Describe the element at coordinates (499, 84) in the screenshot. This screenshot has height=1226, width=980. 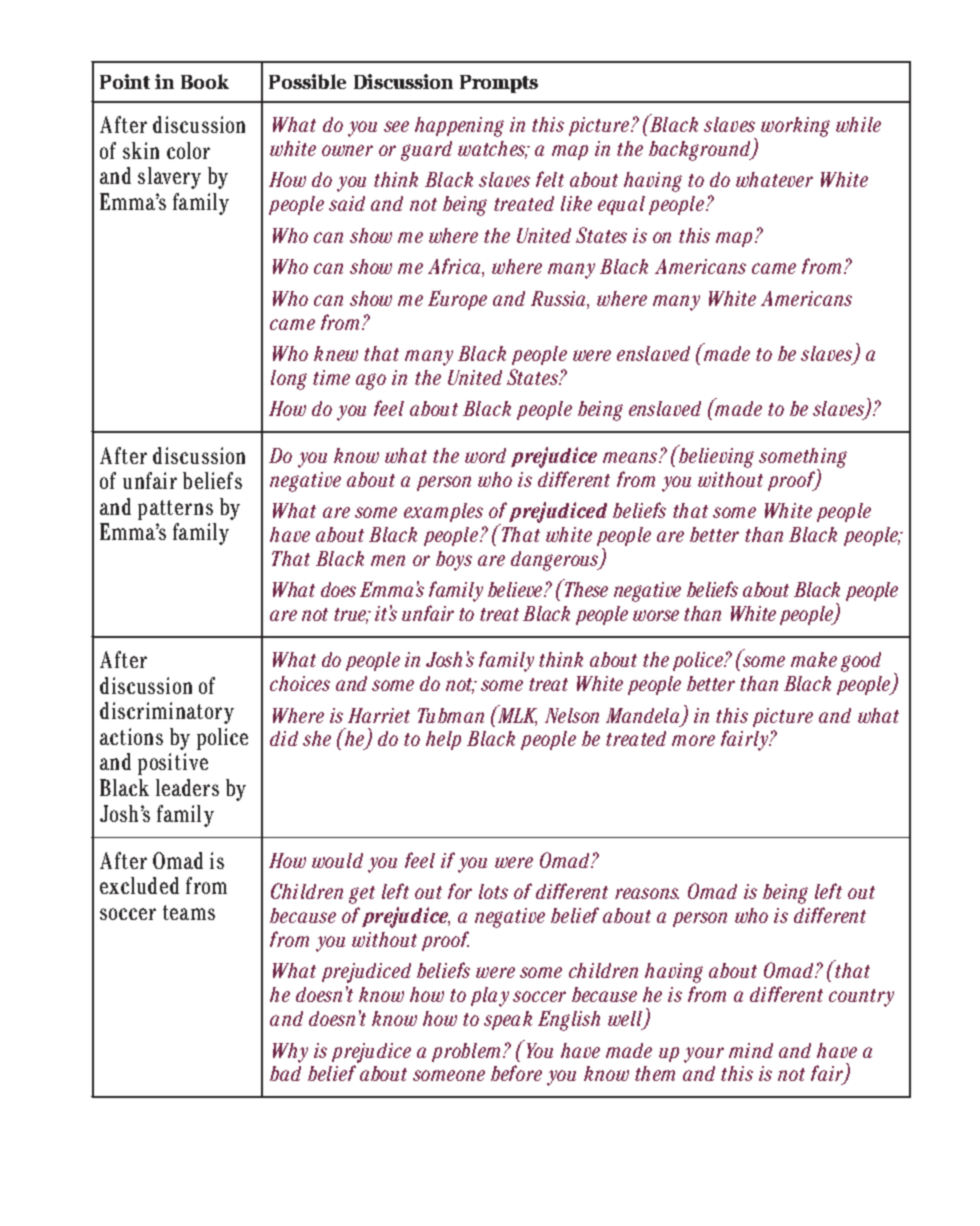
I see `Prompts` at that location.
